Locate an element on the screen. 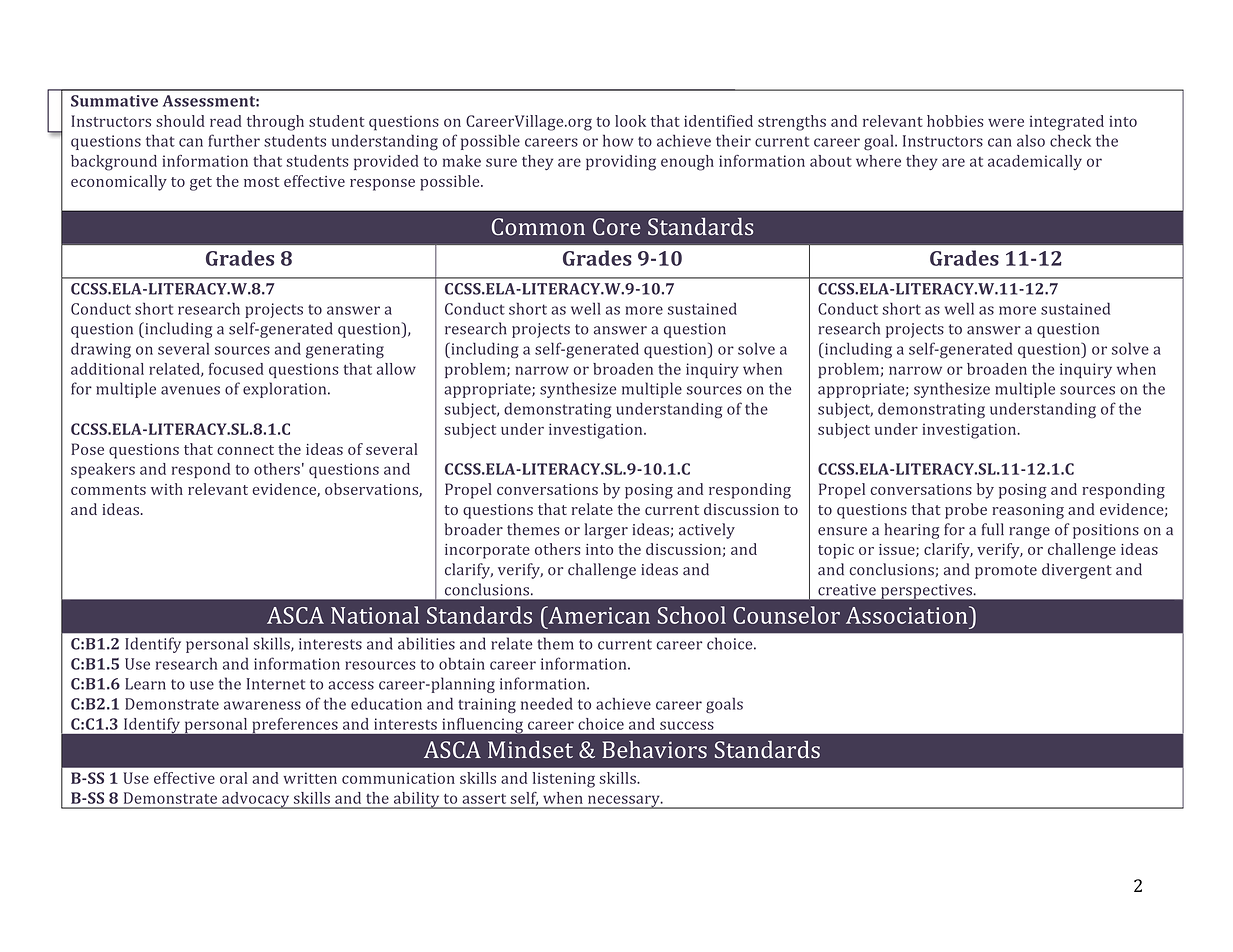 The image size is (1233, 952). listening is located at coordinates (564, 780).
